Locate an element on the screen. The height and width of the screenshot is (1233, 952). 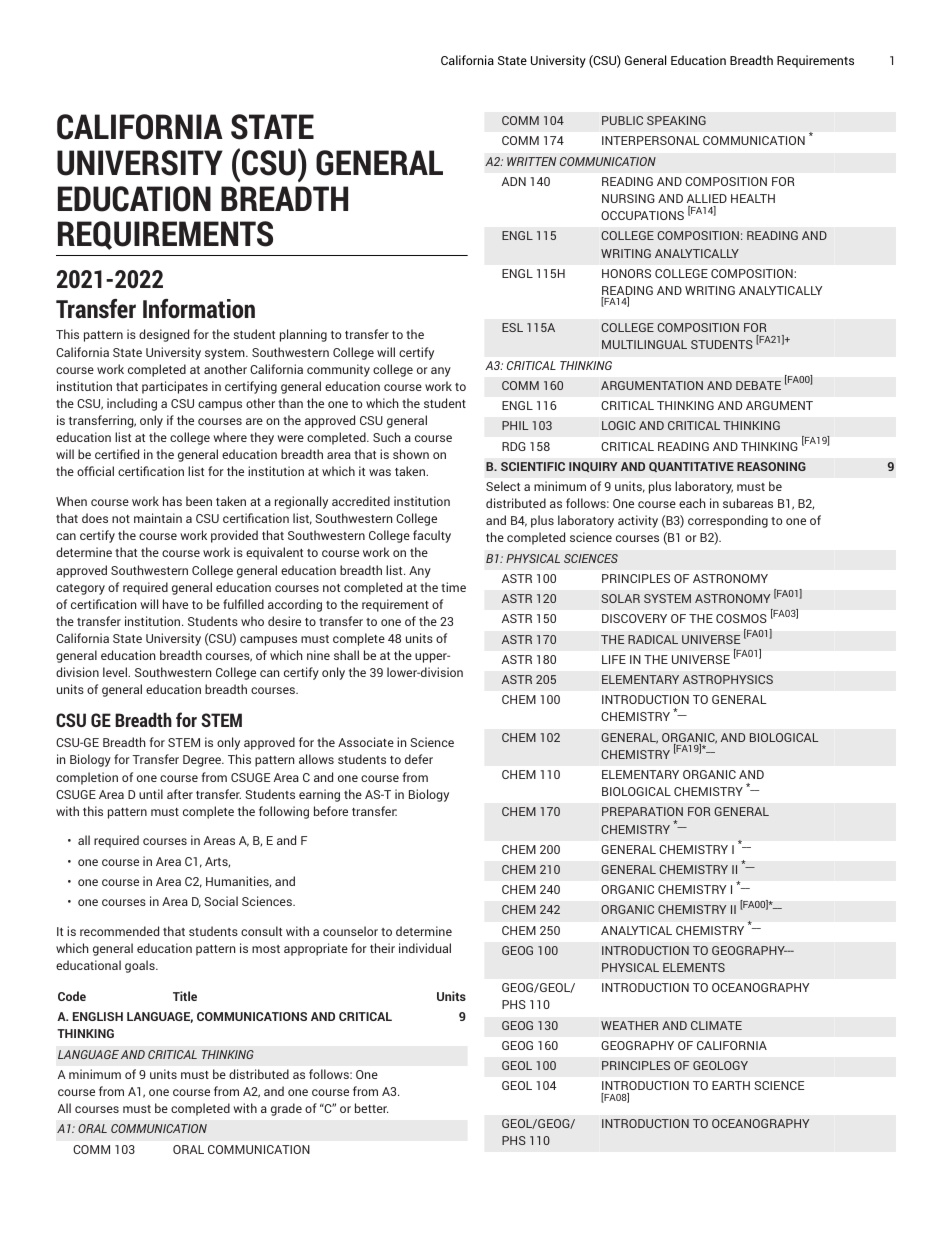
time is located at coordinates (453, 587).
